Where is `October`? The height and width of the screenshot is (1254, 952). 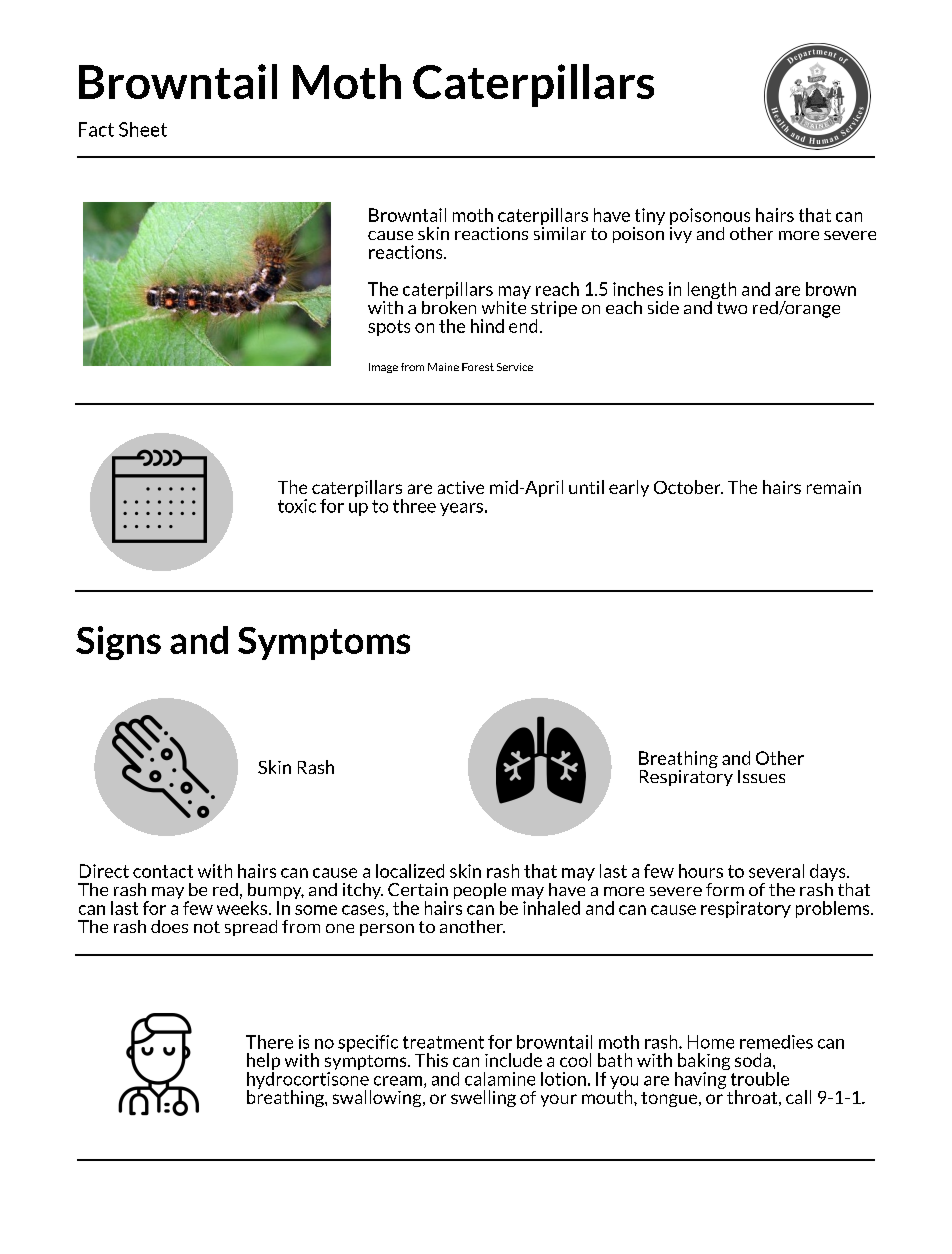 October is located at coordinates (688, 487).
